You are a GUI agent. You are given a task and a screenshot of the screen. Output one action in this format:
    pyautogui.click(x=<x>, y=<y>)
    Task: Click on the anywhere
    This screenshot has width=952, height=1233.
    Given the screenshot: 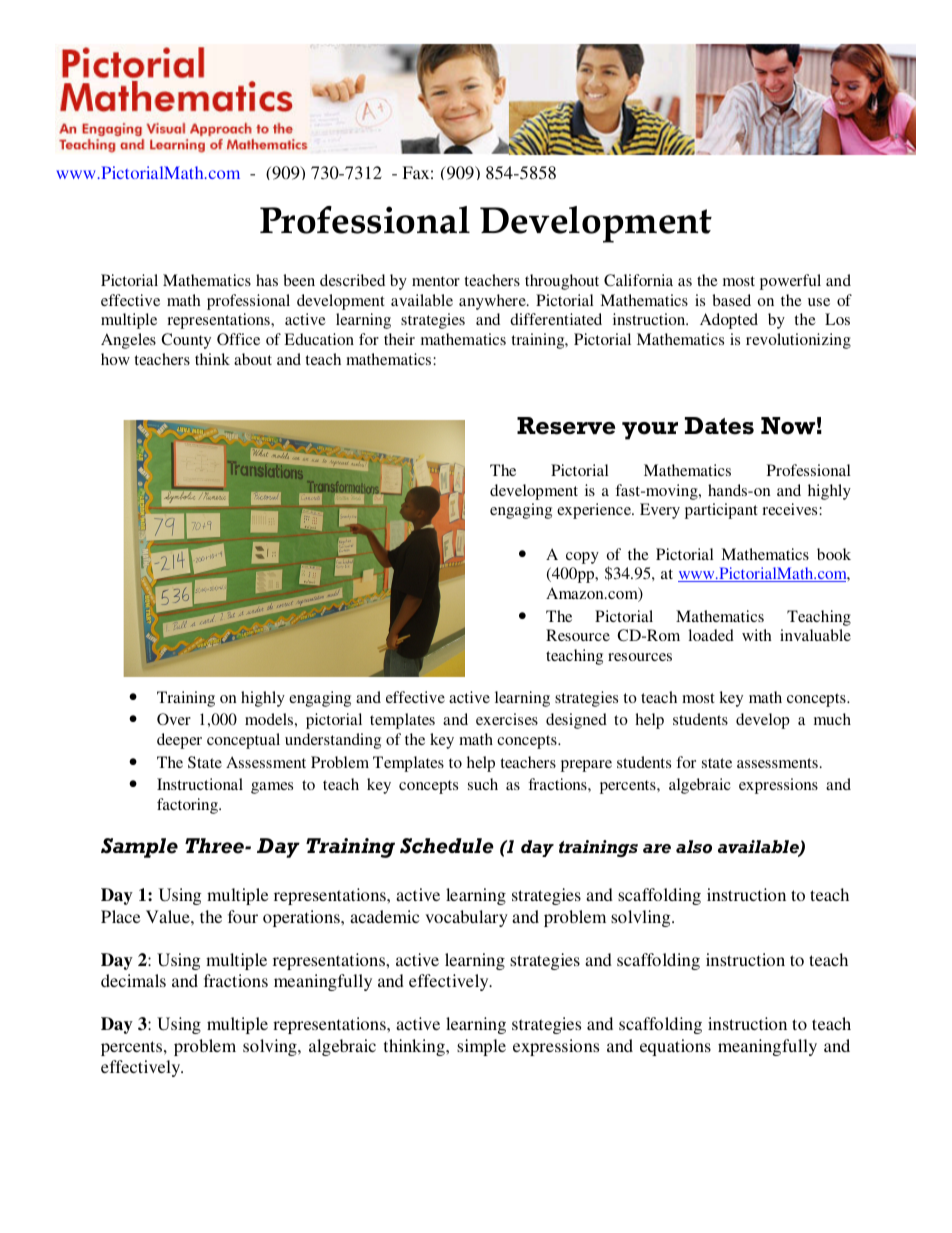 What is the action you would take?
    pyautogui.click(x=493, y=302)
